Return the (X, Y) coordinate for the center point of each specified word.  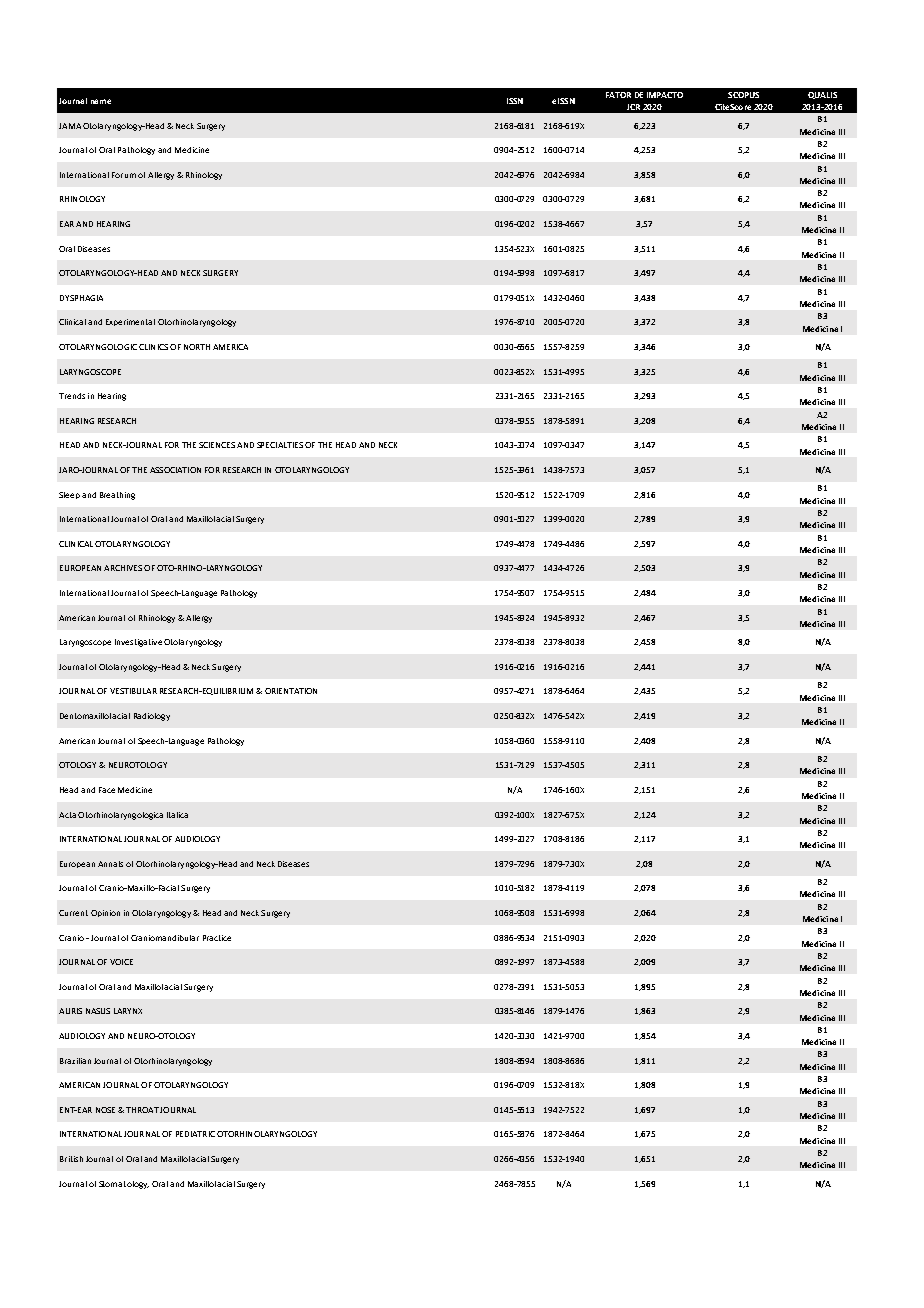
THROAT (142, 1110)
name (101, 101)
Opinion (105, 913)
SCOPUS (743, 95)
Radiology (152, 717)
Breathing (117, 496)
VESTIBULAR (133, 691)
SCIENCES (217, 445)
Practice (217, 938)
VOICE (121, 962)
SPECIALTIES (280, 445)
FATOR (618, 95)
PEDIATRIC (195, 1134)
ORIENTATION (291, 691)
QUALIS (822, 95)
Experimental (130, 322)
